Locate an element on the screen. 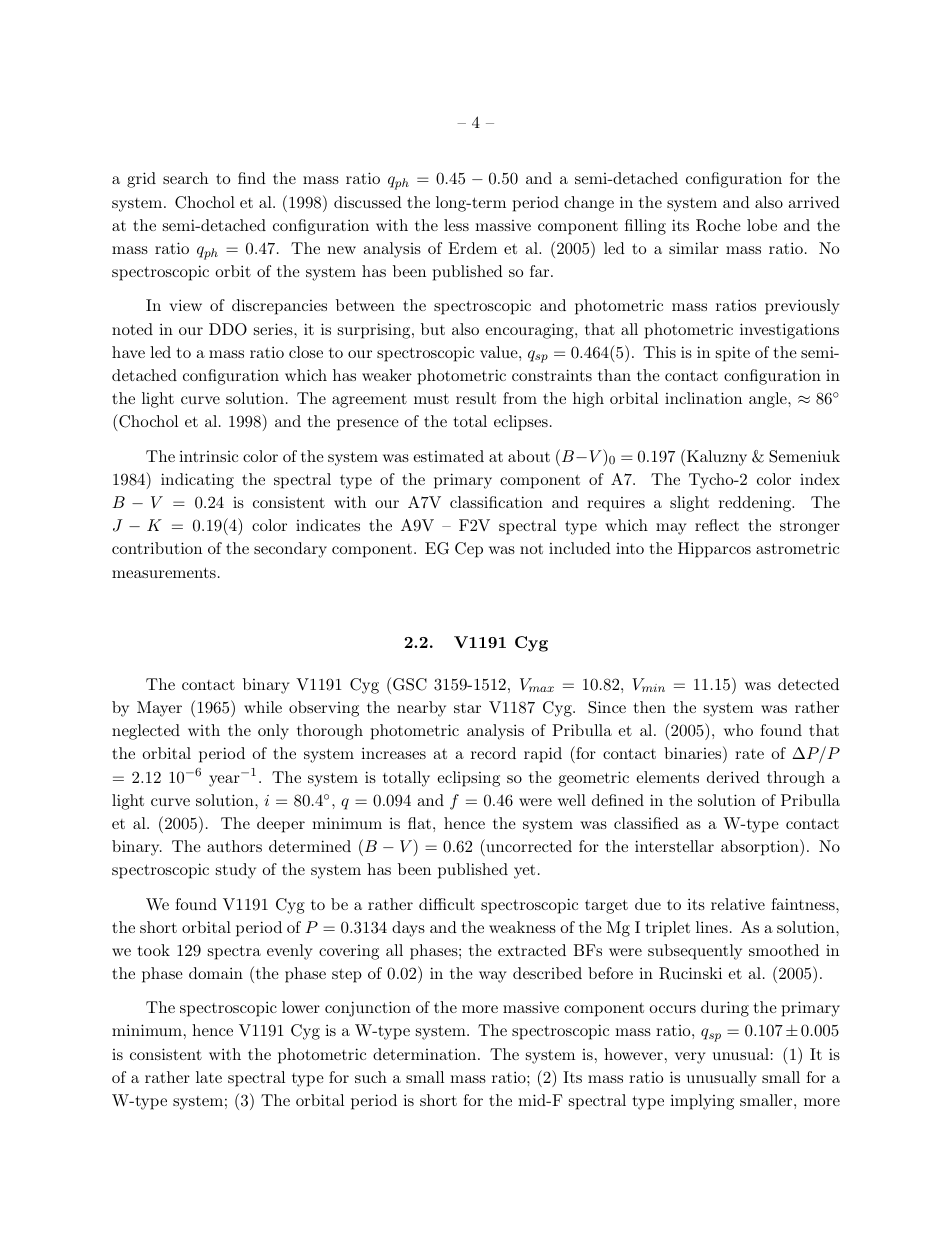  late is located at coordinates (209, 1077).
